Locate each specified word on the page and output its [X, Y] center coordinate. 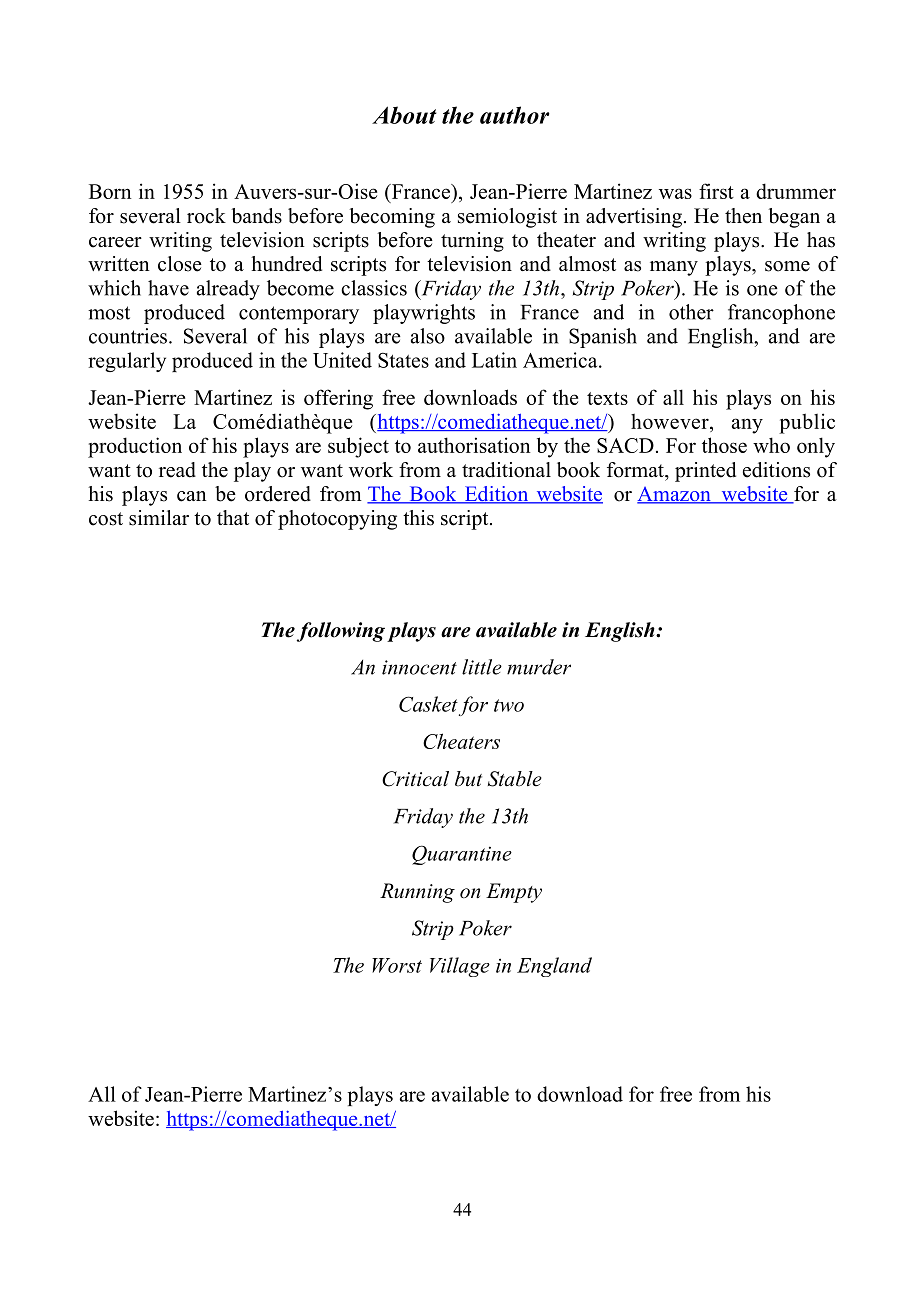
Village [460, 967]
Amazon [675, 495]
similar [159, 518]
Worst [397, 965]
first [716, 191]
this [418, 518]
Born [110, 191]
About [404, 115]
